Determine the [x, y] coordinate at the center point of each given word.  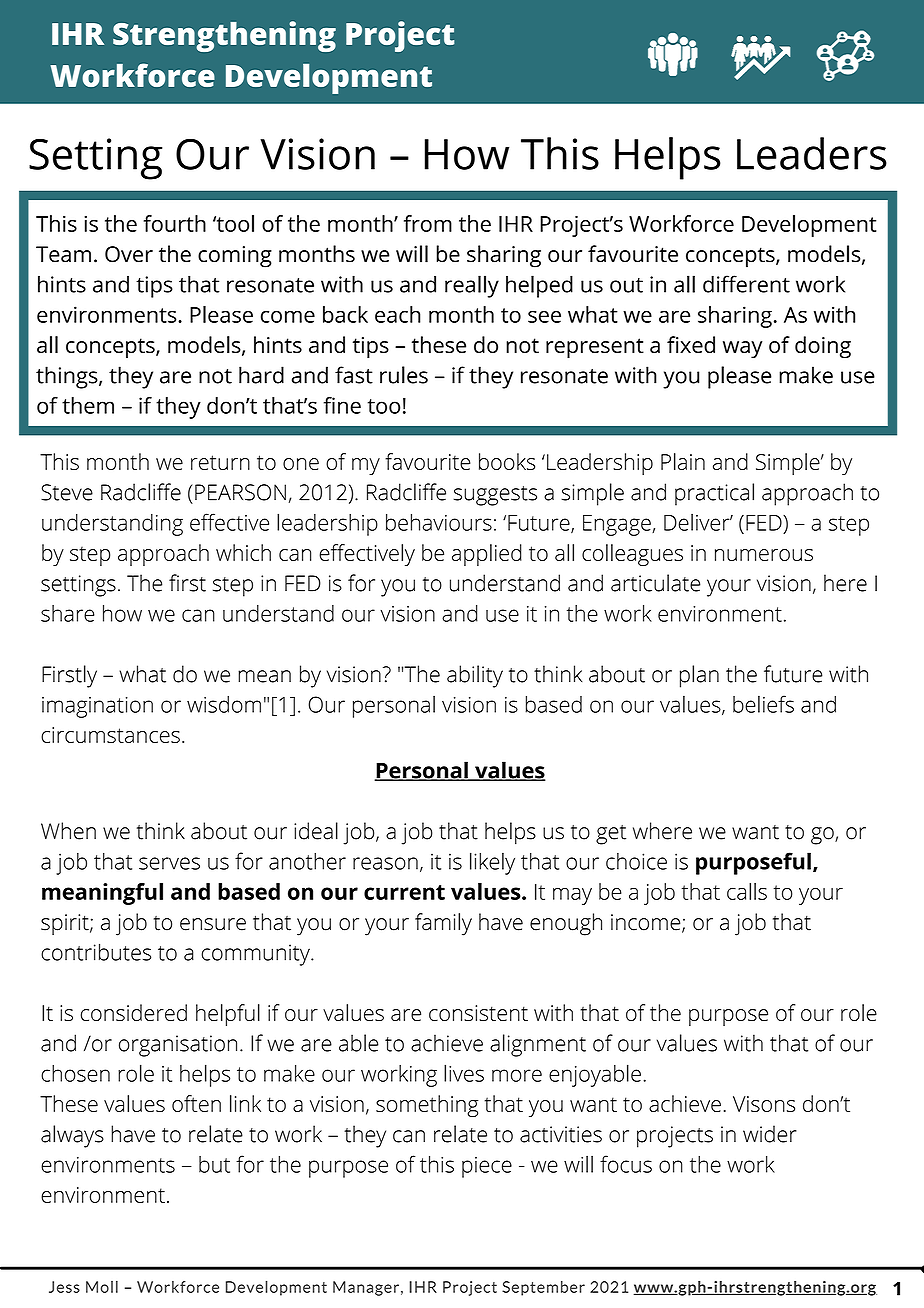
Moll [102, 1286]
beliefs [763, 704]
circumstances [110, 735]
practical [714, 494]
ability [475, 676]
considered [134, 1012]
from [428, 223]
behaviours [439, 522]
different [746, 284]
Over [129, 254]
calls [747, 891]
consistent [478, 1013]
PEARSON [240, 492]
